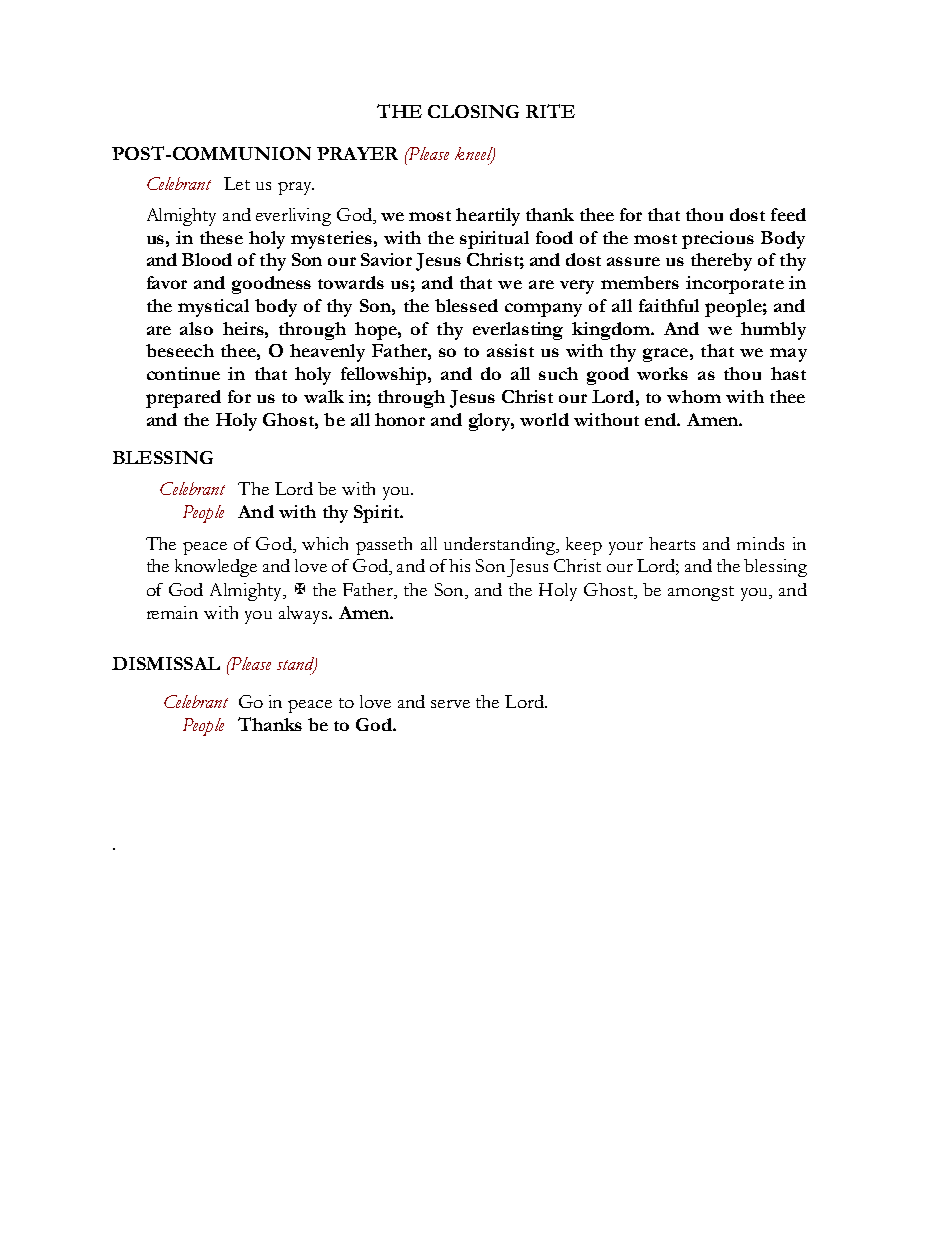 The width and height of the screenshot is (952, 1233). What do you see at coordinates (550, 111) in the screenshot?
I see `RITE` at bounding box center [550, 111].
